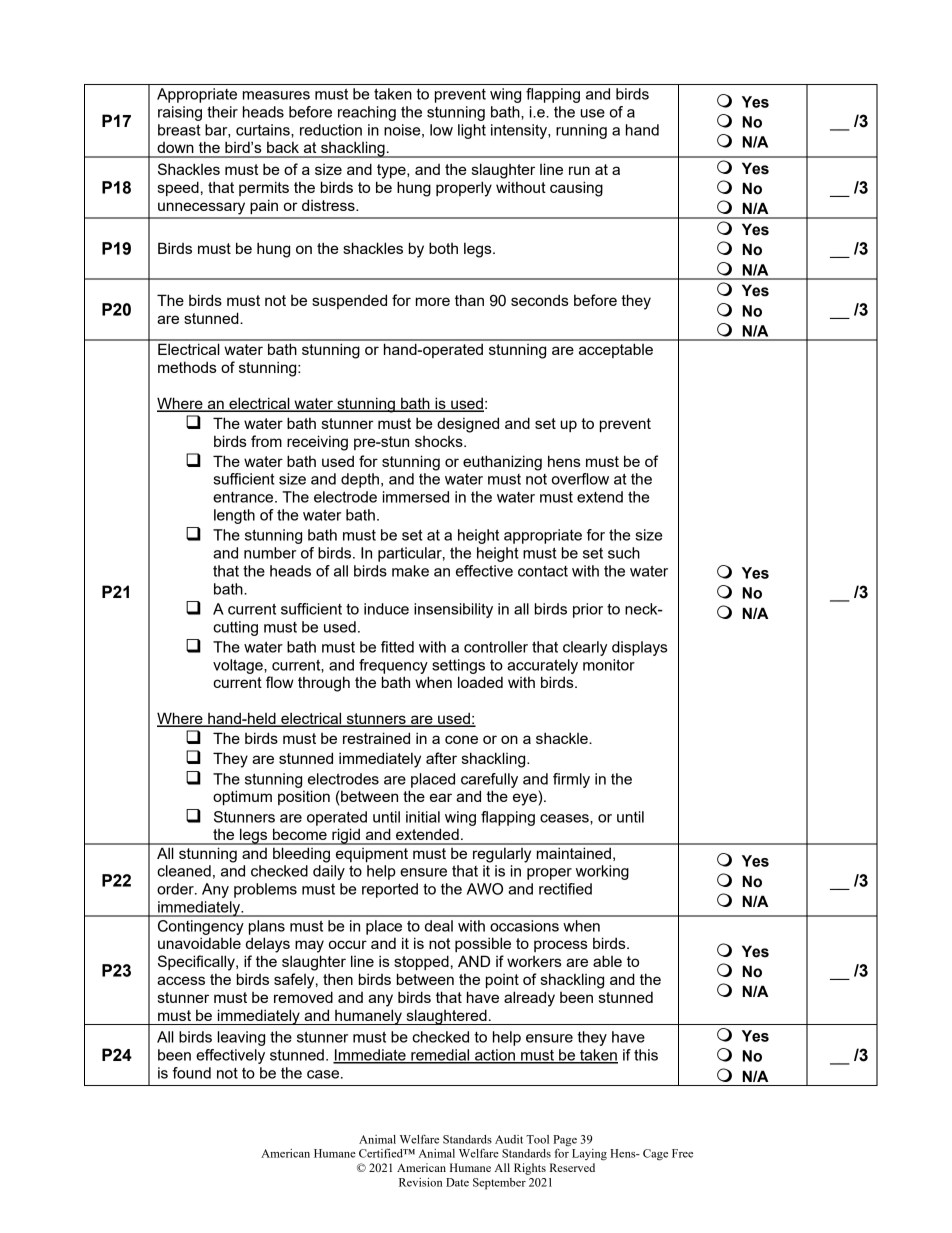  What do you see at coordinates (472, 131) in the screenshot?
I see `light` at bounding box center [472, 131].
